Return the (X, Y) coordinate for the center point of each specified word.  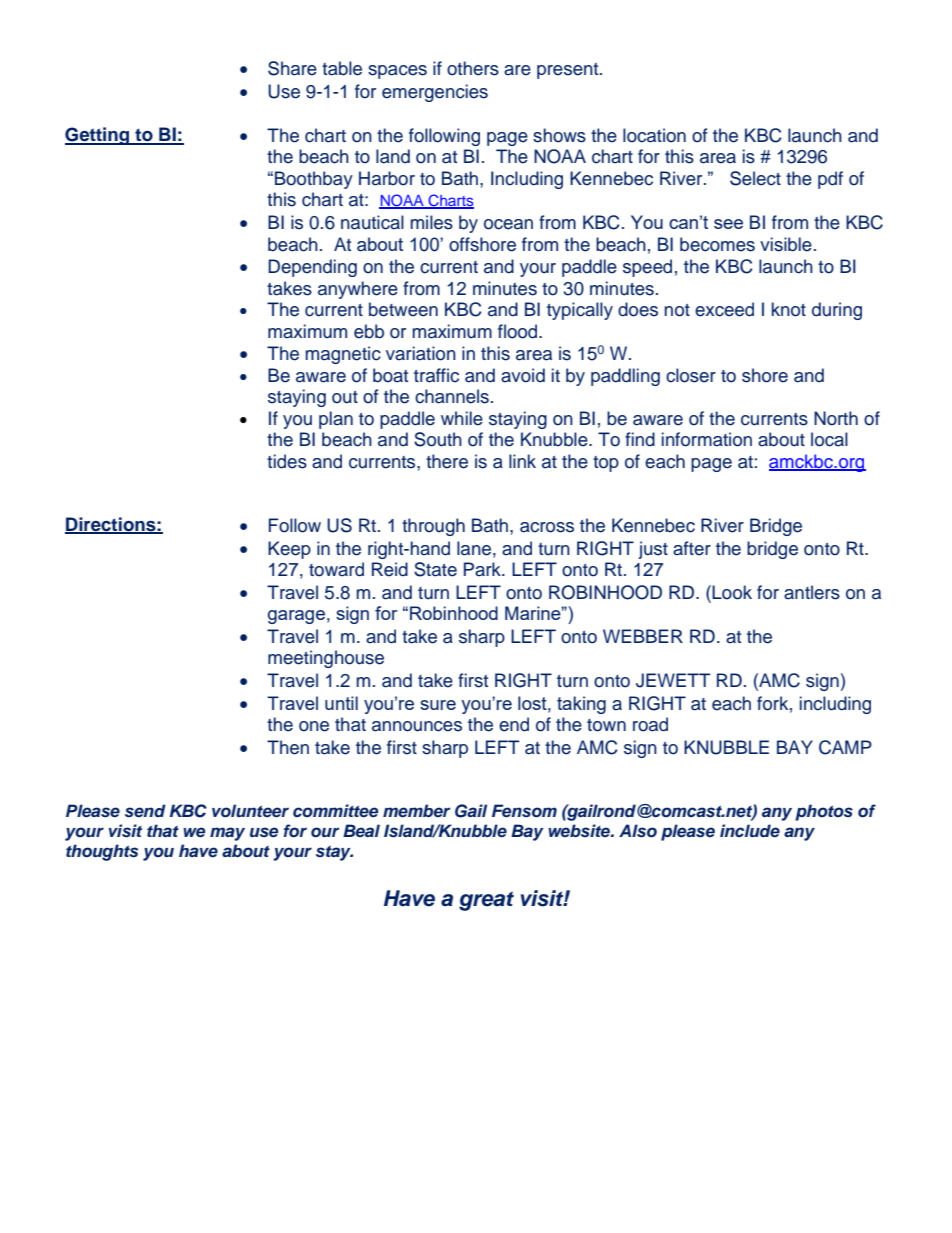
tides (287, 461)
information (707, 439)
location (654, 135)
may (227, 834)
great (486, 901)
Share (292, 68)
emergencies (435, 93)
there (447, 461)
